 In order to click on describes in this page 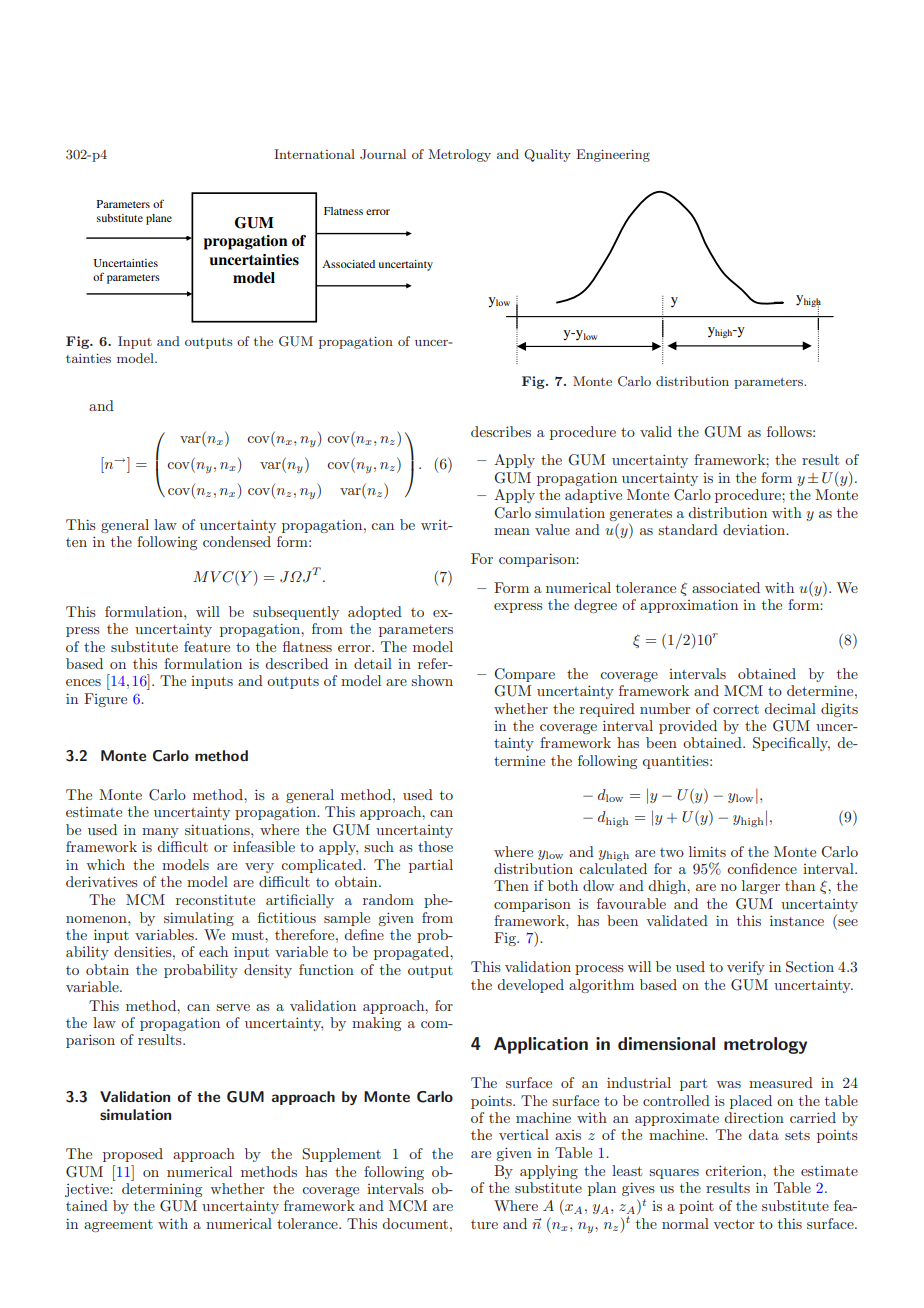, I will do `click(501, 431)`.
